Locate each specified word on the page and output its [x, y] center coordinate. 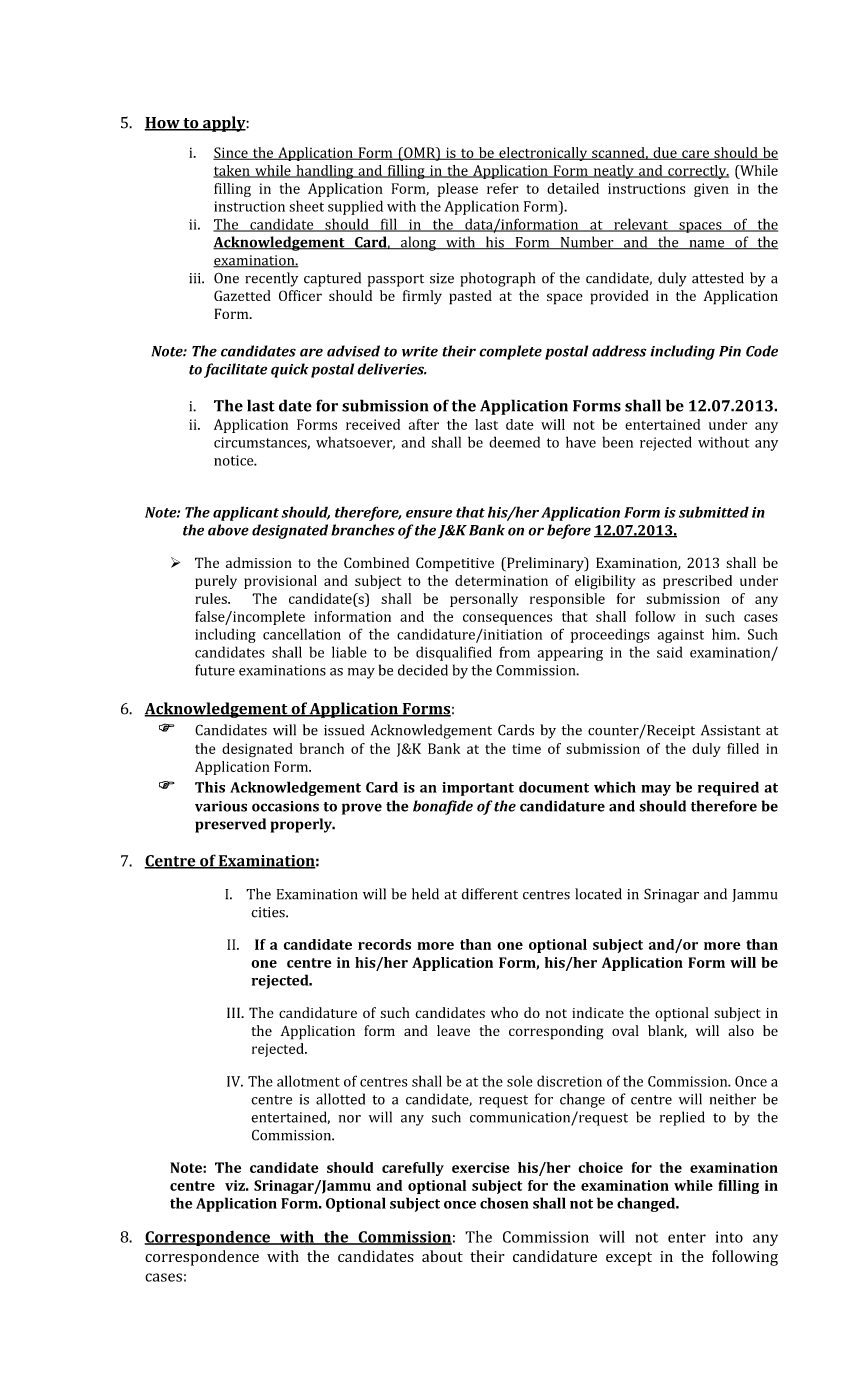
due [665, 153]
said [670, 652]
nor [350, 1119]
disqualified [454, 653]
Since [231, 153]
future [215, 670]
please [457, 190]
